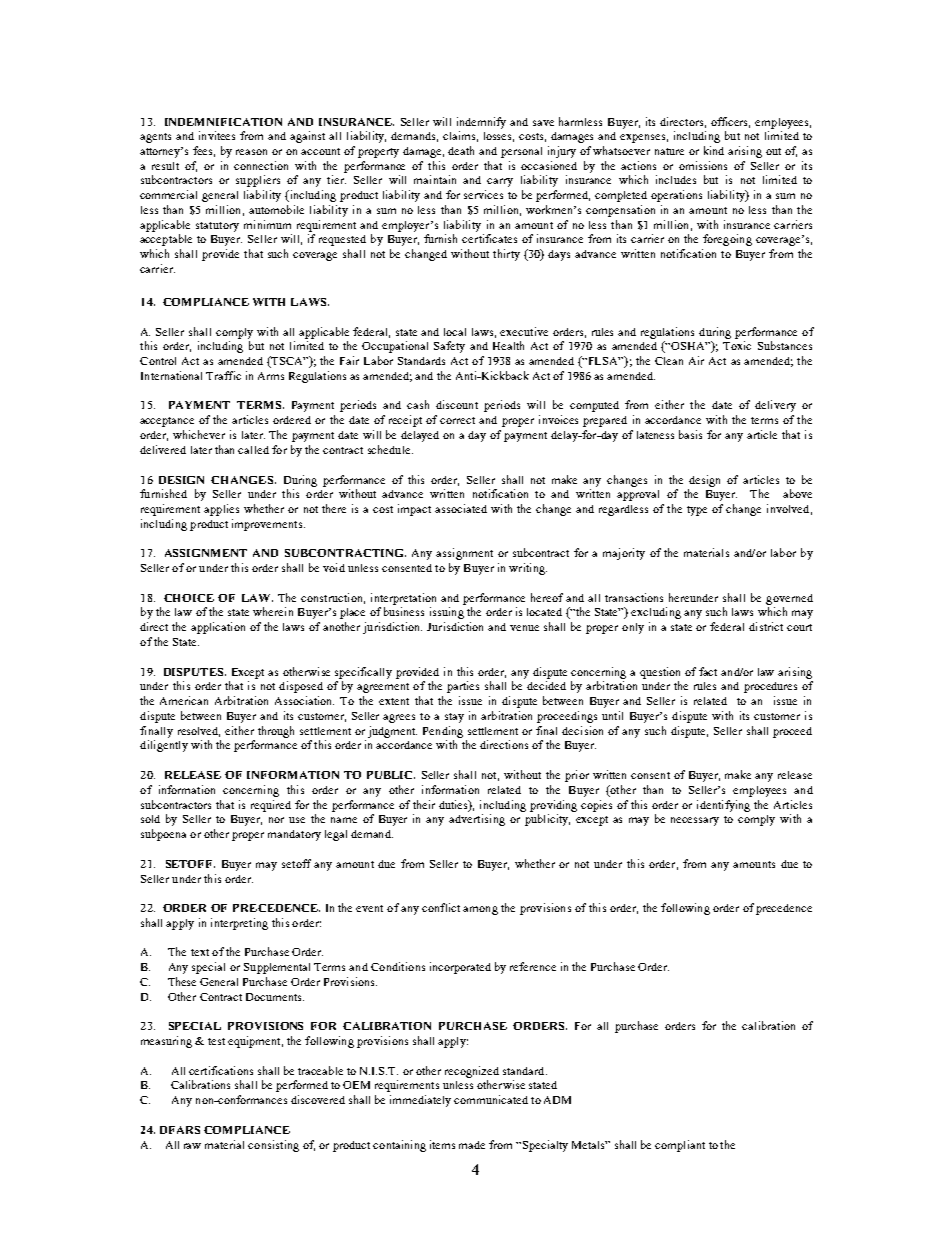  What do you see at coordinates (192, 1146) in the image?
I see `raw` at bounding box center [192, 1146].
